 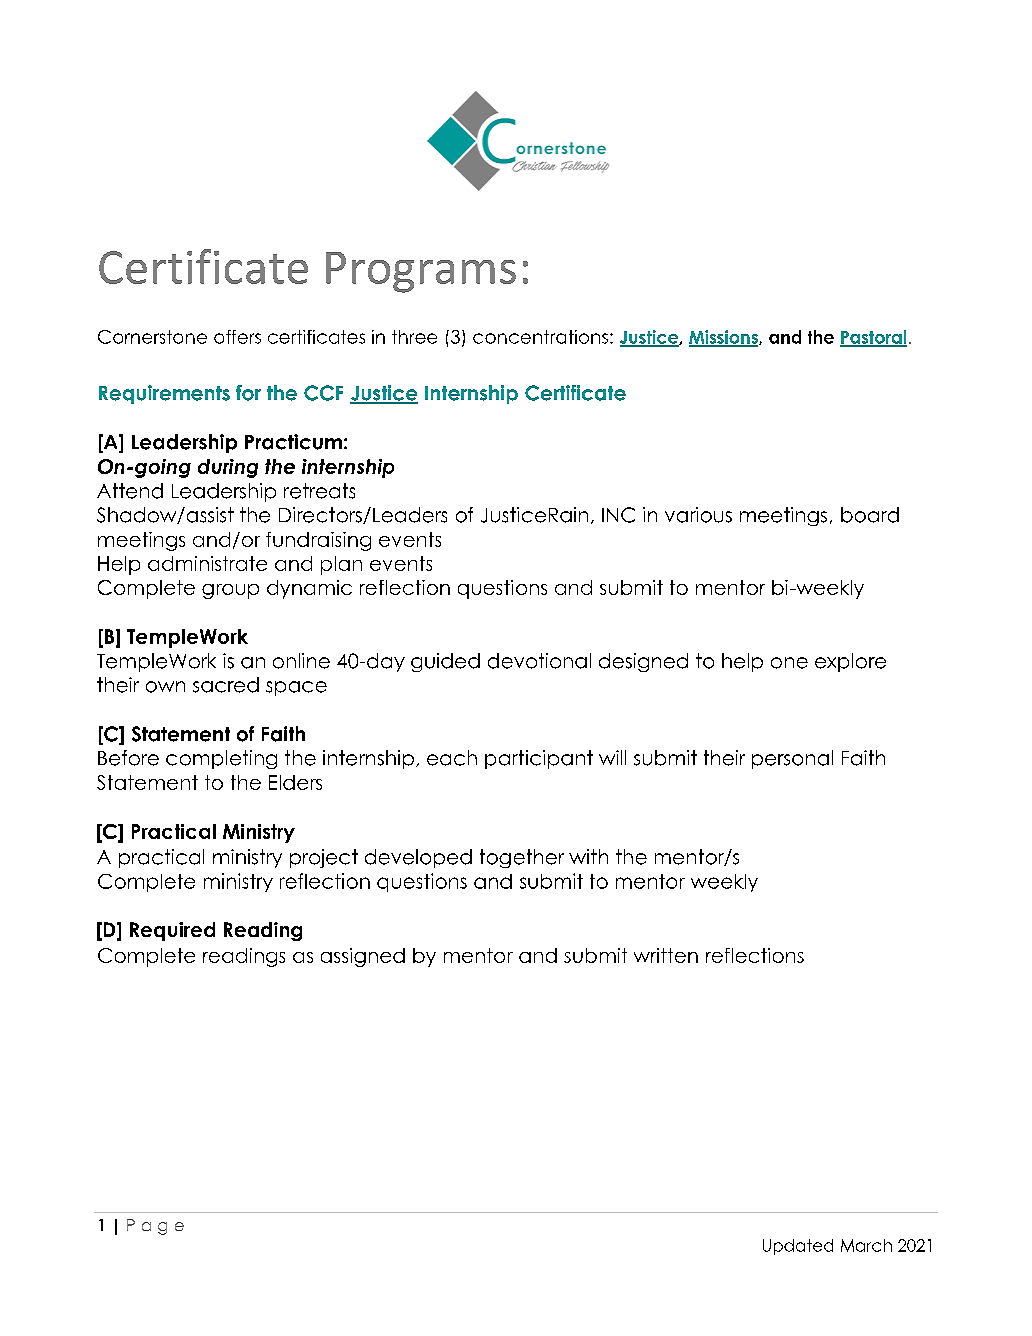 What do you see at coordinates (540, 337) in the image?
I see `concentrations` at bounding box center [540, 337].
